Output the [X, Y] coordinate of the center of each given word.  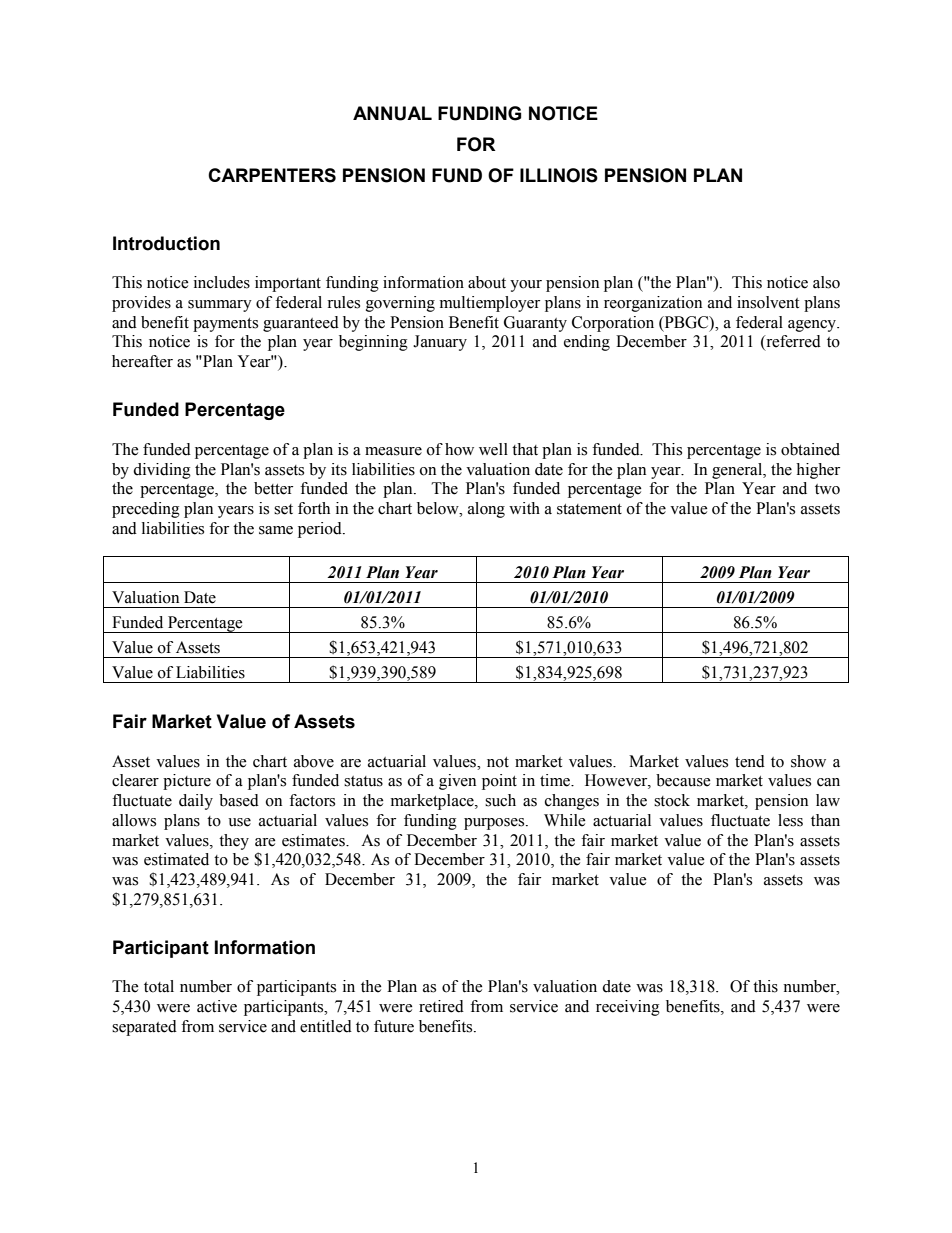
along [486, 510]
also [826, 282]
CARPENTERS [272, 175]
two [827, 489]
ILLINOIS [559, 175]
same [276, 530]
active [217, 1006]
